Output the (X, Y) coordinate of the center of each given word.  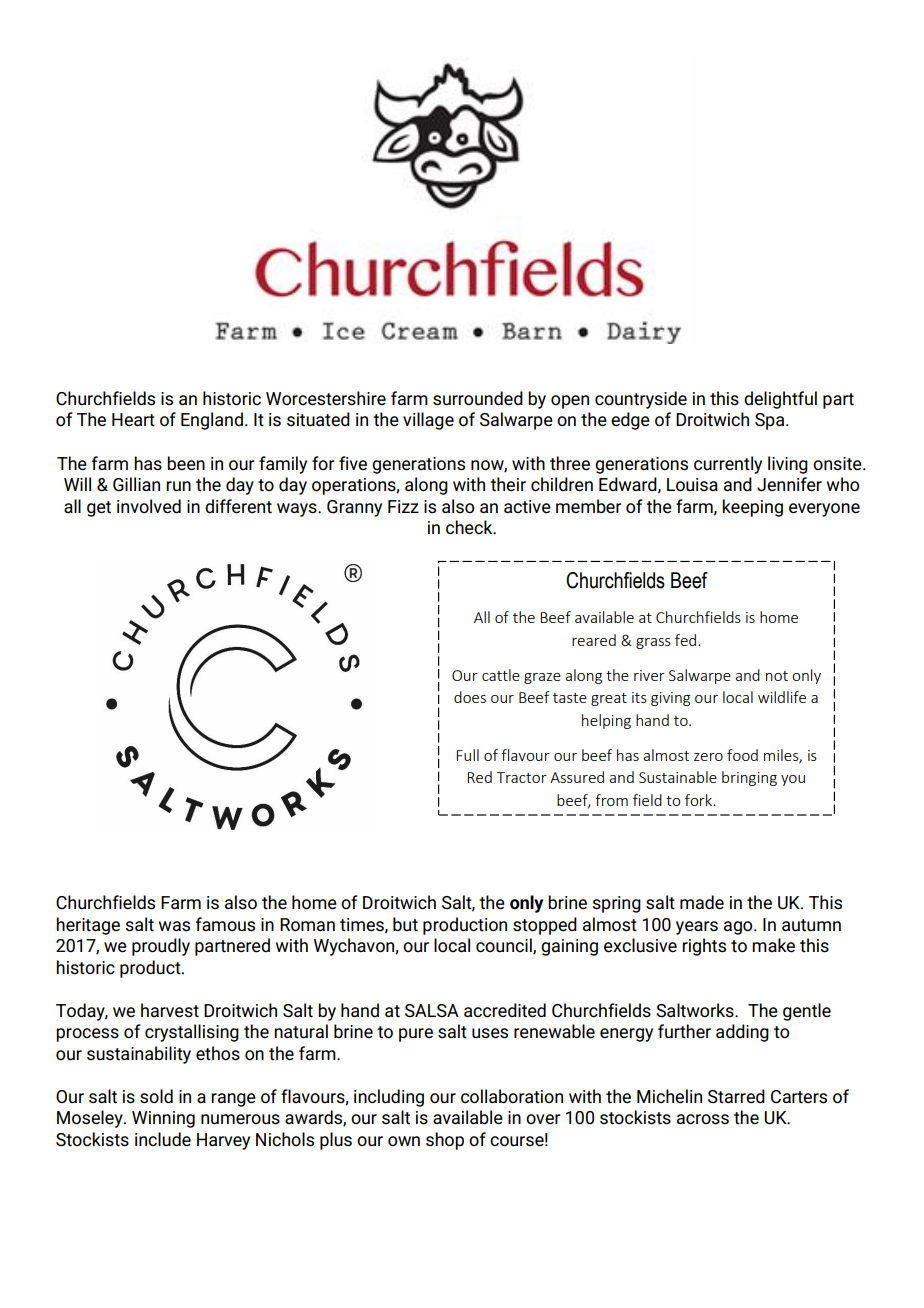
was (174, 926)
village (428, 421)
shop (445, 1141)
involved (149, 506)
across (703, 1119)
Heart (133, 420)
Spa (771, 421)
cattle (501, 675)
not (777, 676)
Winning (163, 1119)
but (405, 924)
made (702, 902)
